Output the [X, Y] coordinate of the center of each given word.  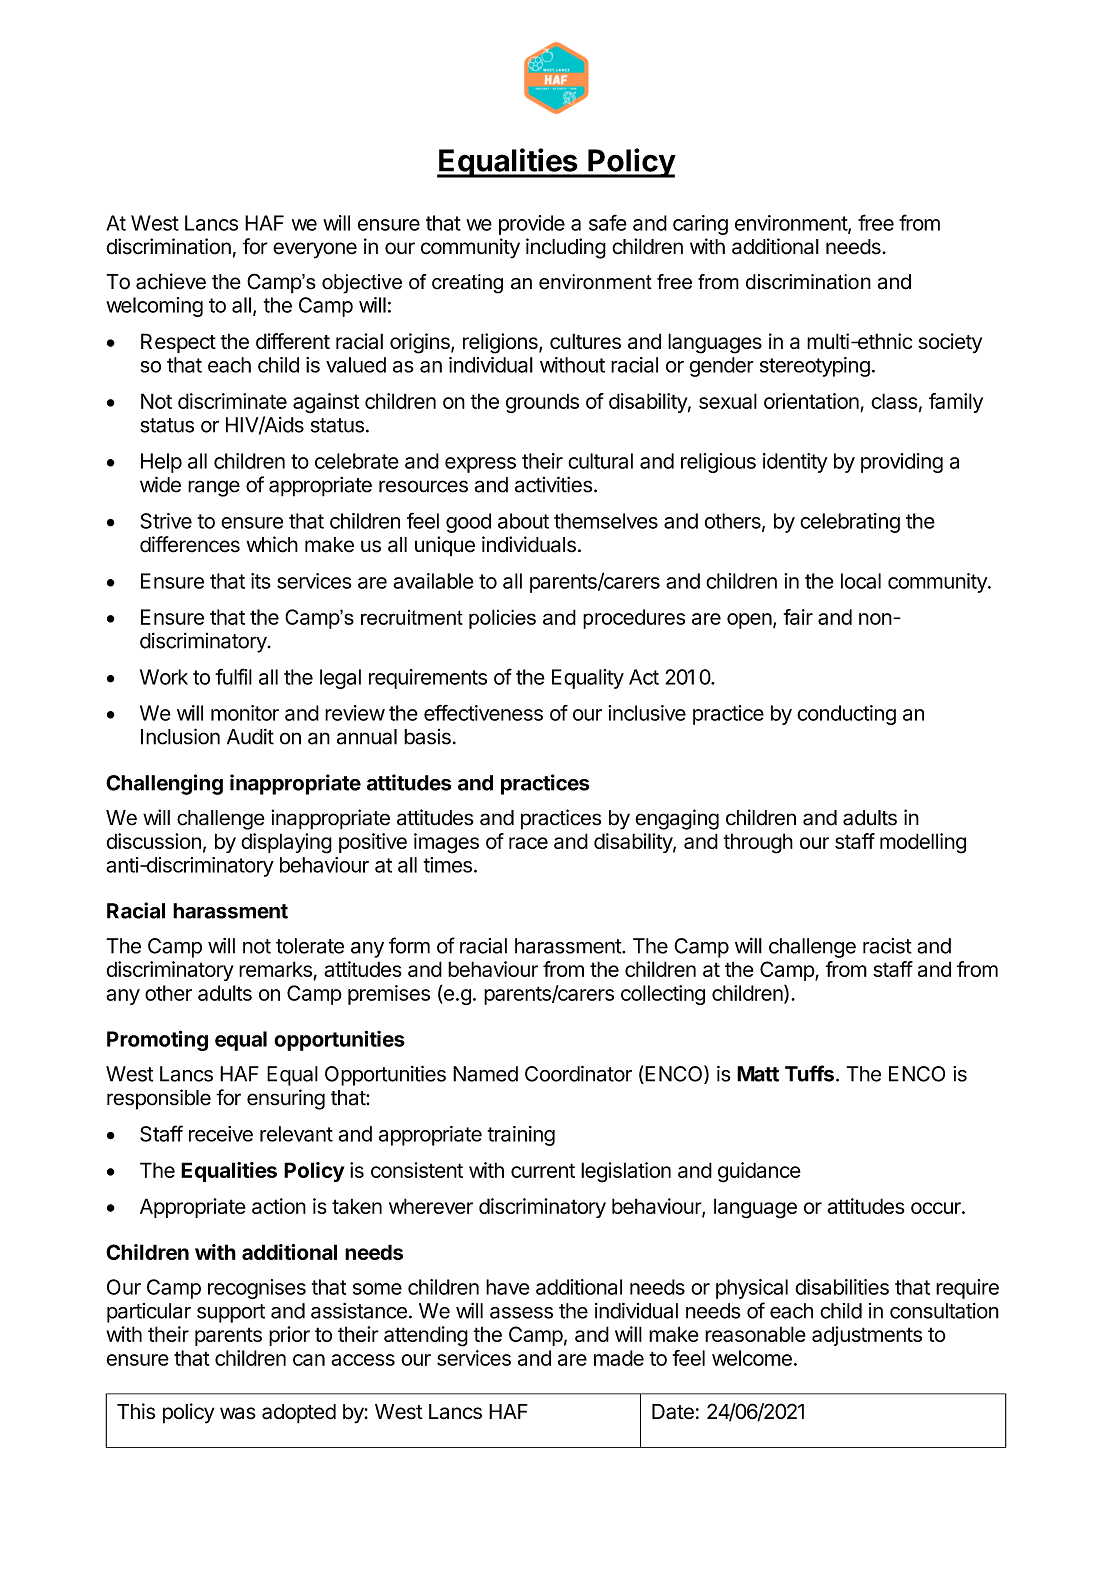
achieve [171, 281]
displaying [286, 843]
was [238, 1413]
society [950, 343]
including [566, 248]
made [619, 1358]
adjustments [867, 1336]
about [523, 521]
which [272, 544]
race [528, 843]
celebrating [850, 523]
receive [221, 1134]
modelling [923, 843]
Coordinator [578, 1074]
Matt [758, 1074]
